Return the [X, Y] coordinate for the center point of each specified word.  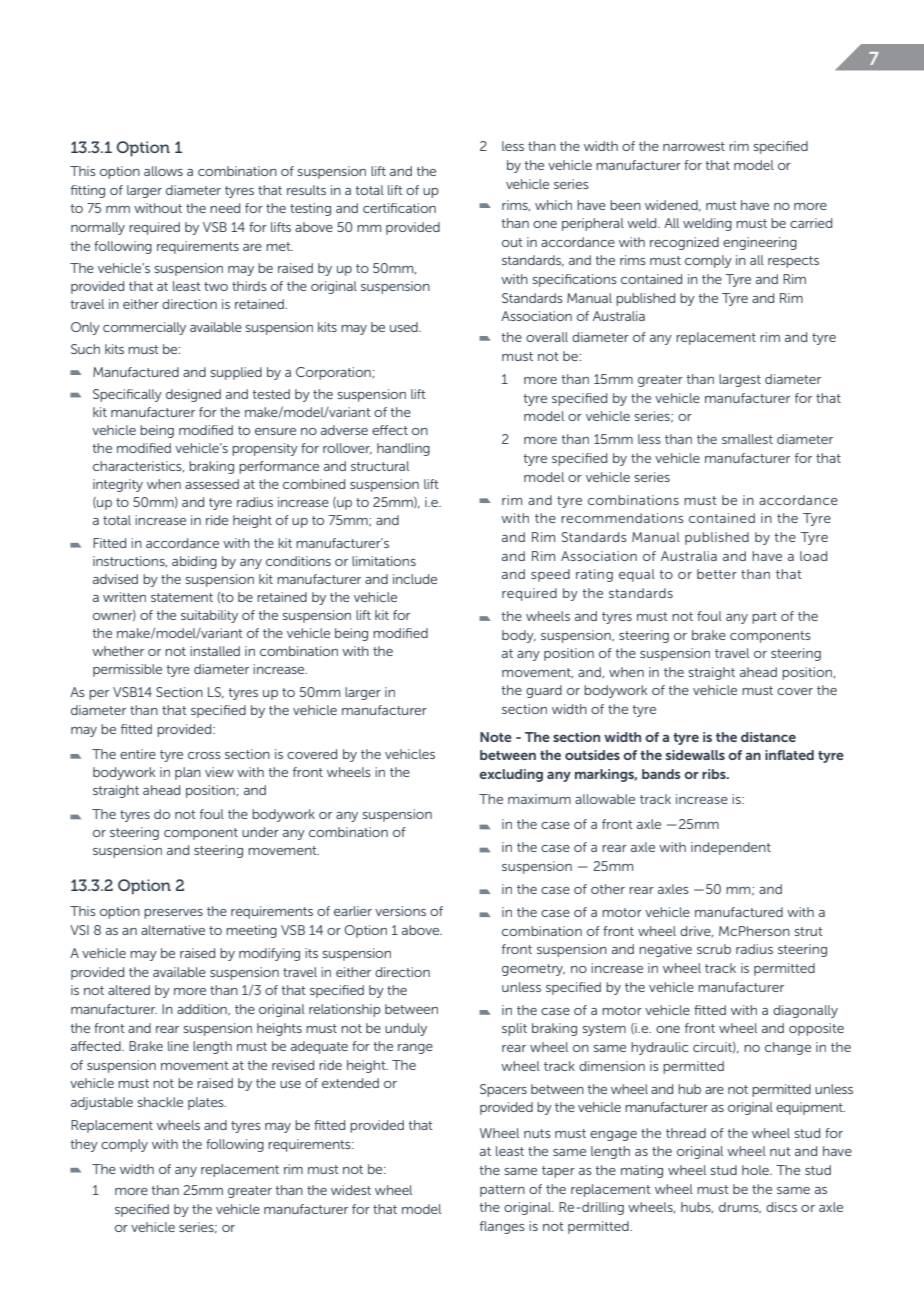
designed [193, 395]
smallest [747, 439]
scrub [714, 949]
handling [403, 449]
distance [768, 737]
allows [163, 171]
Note [496, 737]
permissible [127, 670]
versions [400, 911]
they [84, 1145]
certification [399, 208]
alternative [173, 930]
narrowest [694, 146]
